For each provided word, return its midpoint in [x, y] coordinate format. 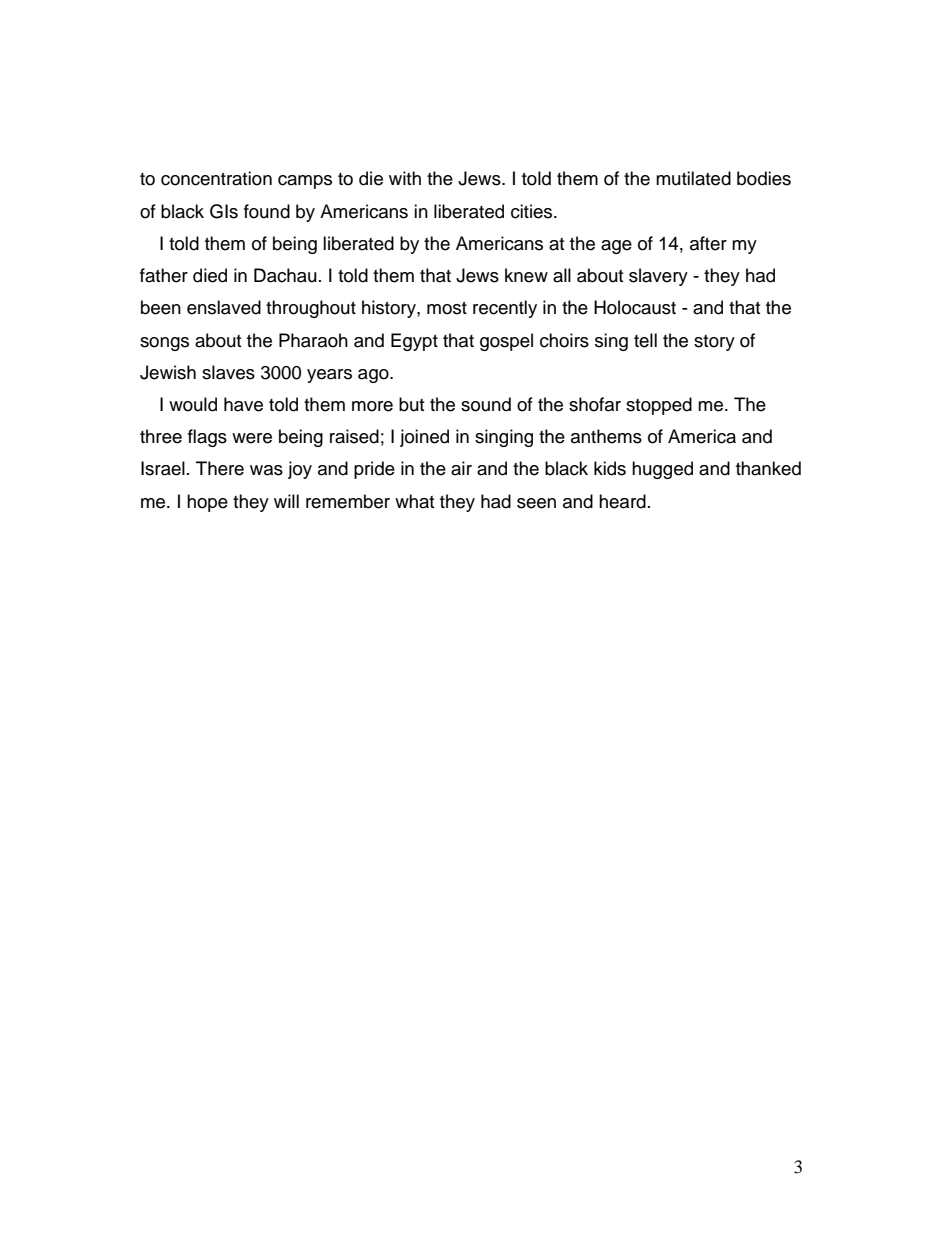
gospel [506, 342]
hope [207, 503]
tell [645, 340]
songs [164, 344]
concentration [216, 178]
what [414, 501]
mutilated [693, 178]
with [405, 178]
